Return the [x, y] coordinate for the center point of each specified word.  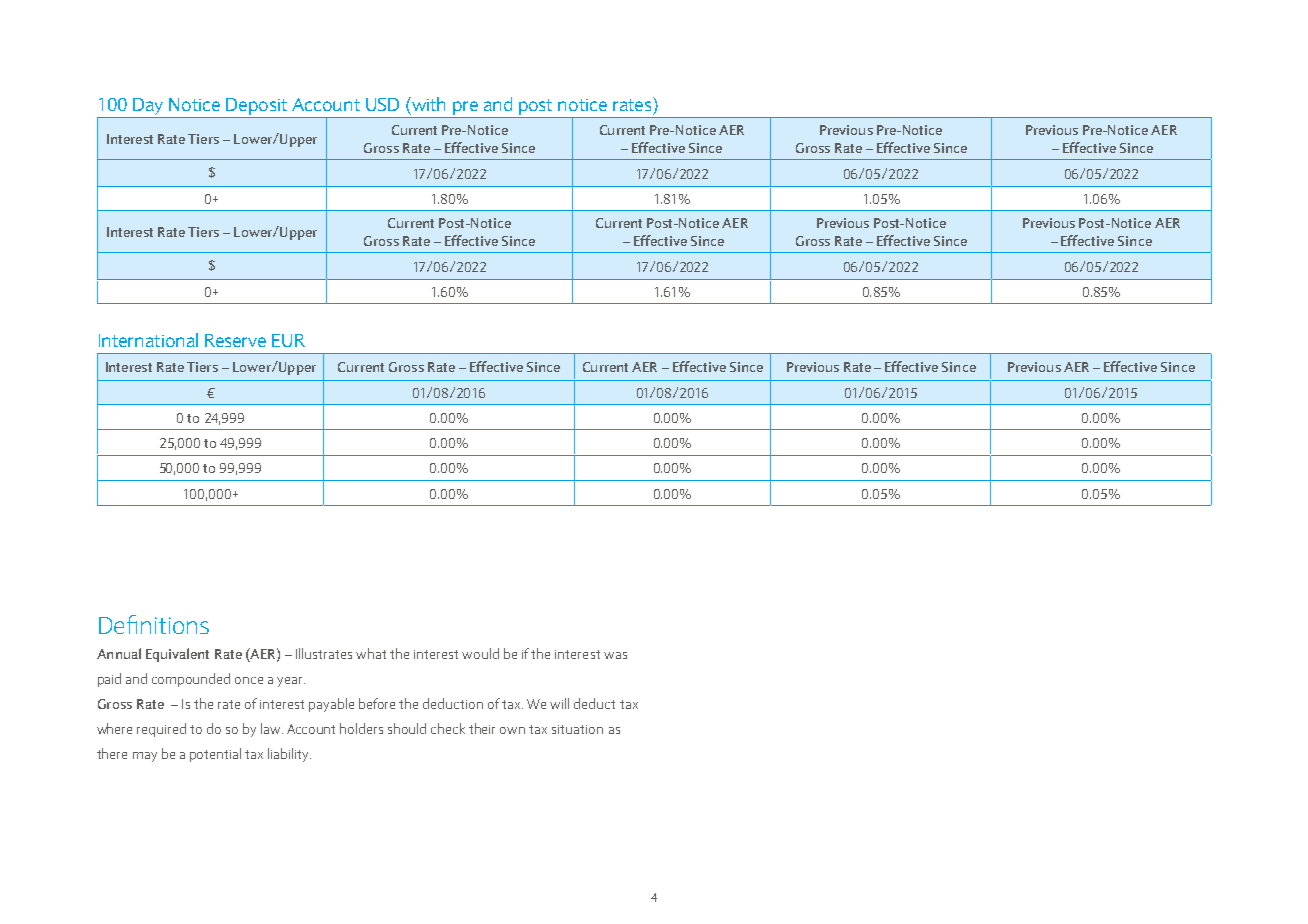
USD [382, 104]
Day [149, 108]
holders [361, 728]
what [371, 653]
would [480, 653]
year [291, 682]
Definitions [154, 624]
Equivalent [177, 655]
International [148, 340]
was [615, 655]
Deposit [257, 108]
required [161, 730]
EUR [288, 340]
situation [577, 729]
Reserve [235, 340]
